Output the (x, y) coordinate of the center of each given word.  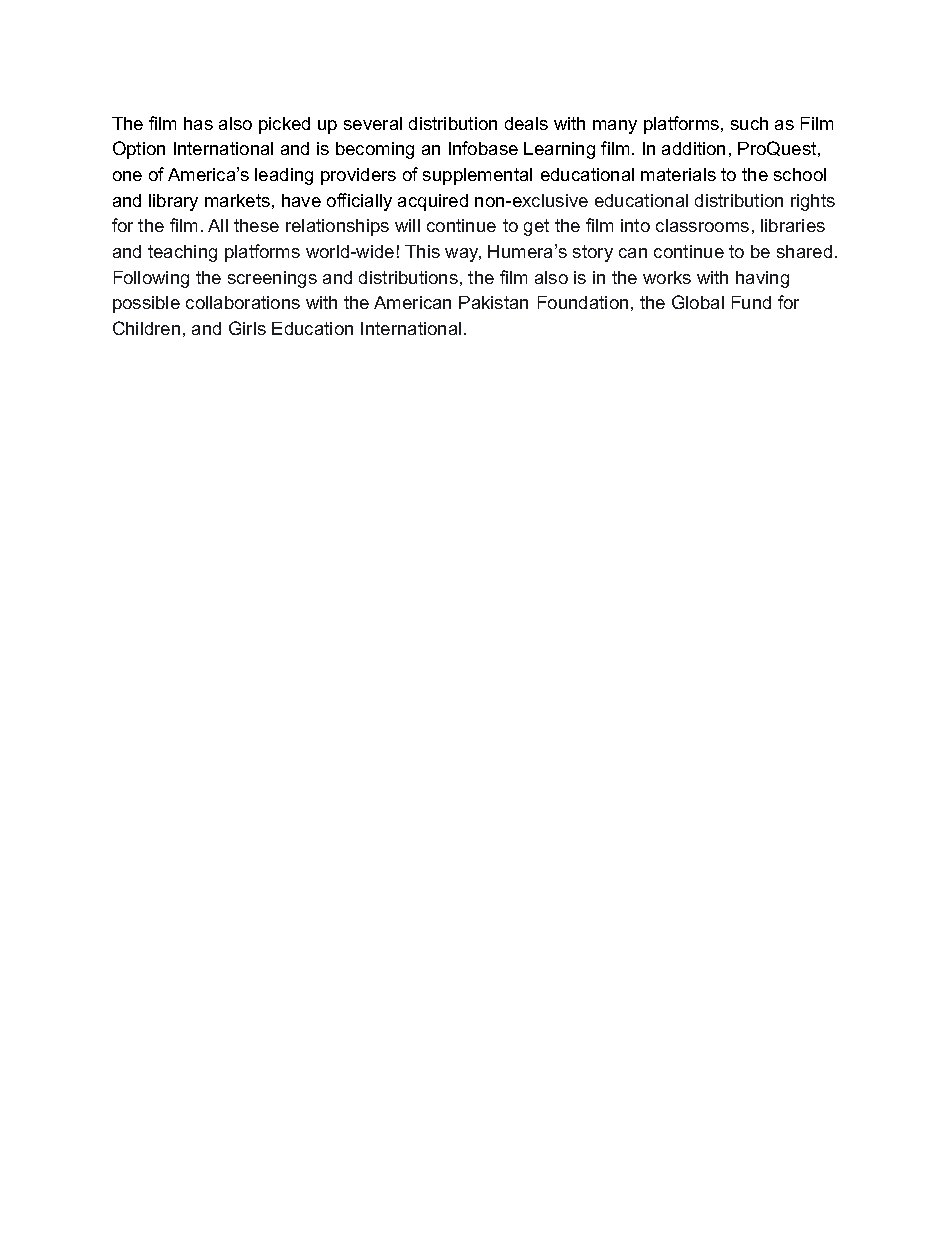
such (749, 123)
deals (526, 123)
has (198, 123)
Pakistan (493, 302)
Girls (247, 328)
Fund (751, 302)
